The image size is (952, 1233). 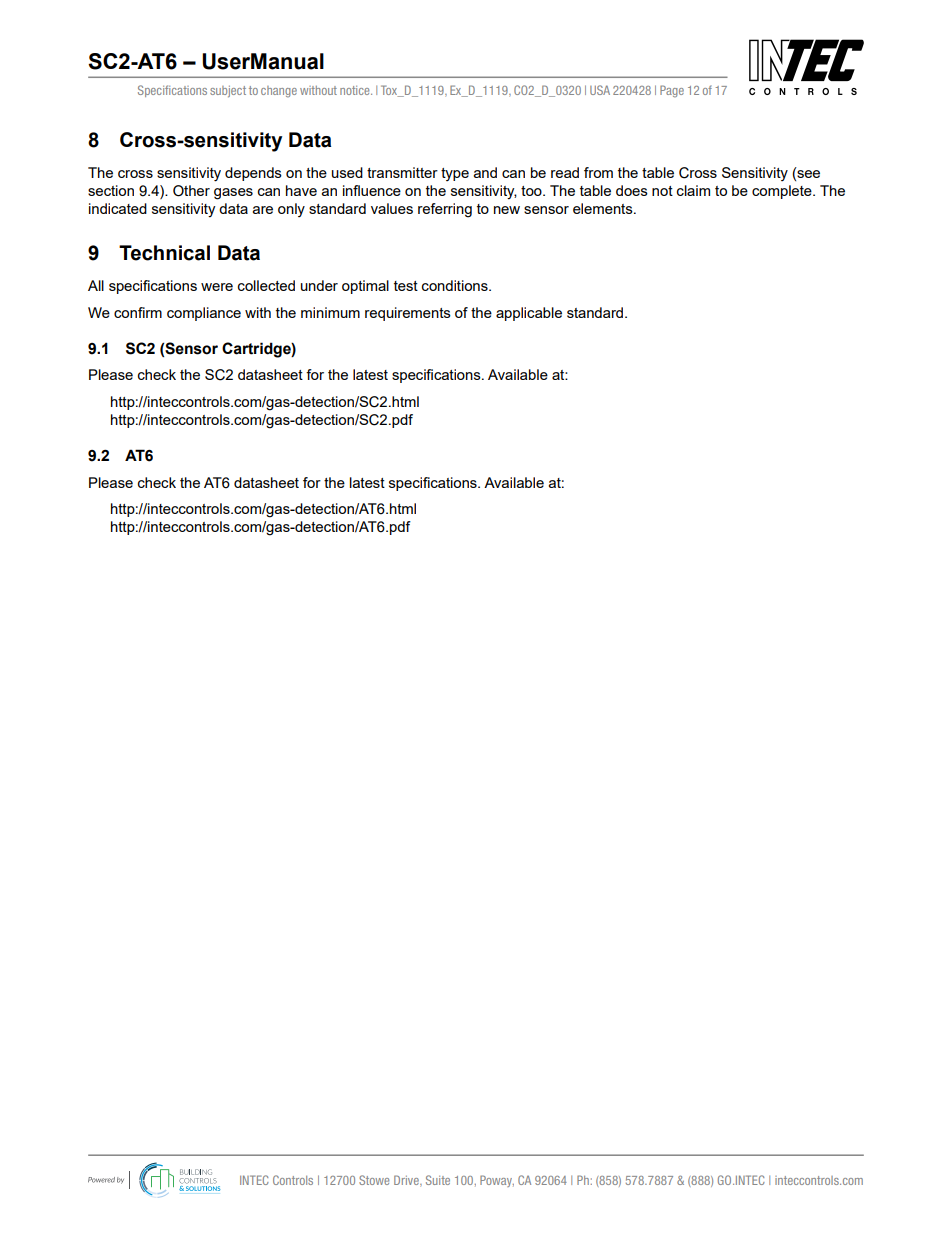 I want to click on compliance, so click(x=204, y=314).
